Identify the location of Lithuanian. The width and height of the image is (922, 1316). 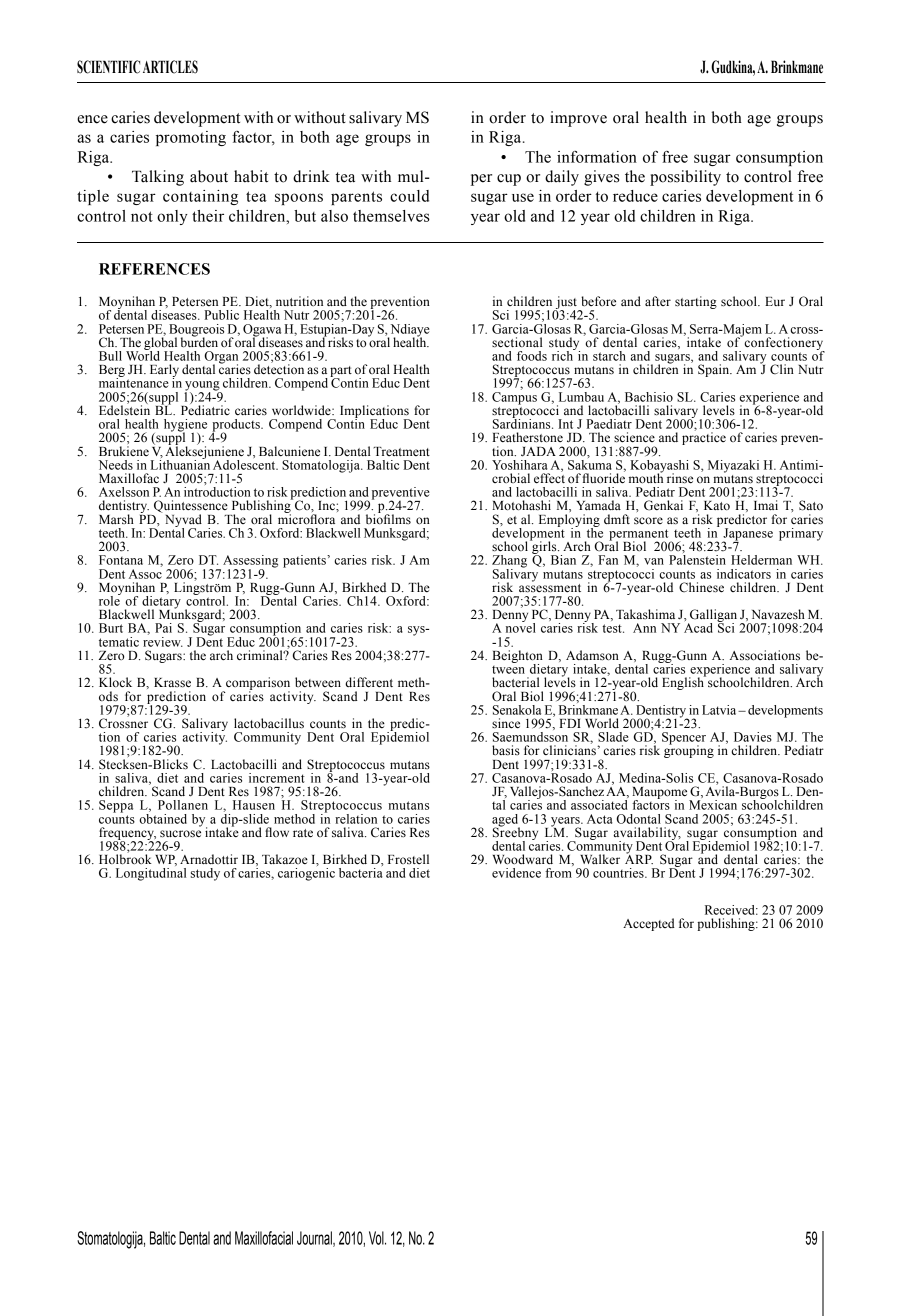
(180, 463).
